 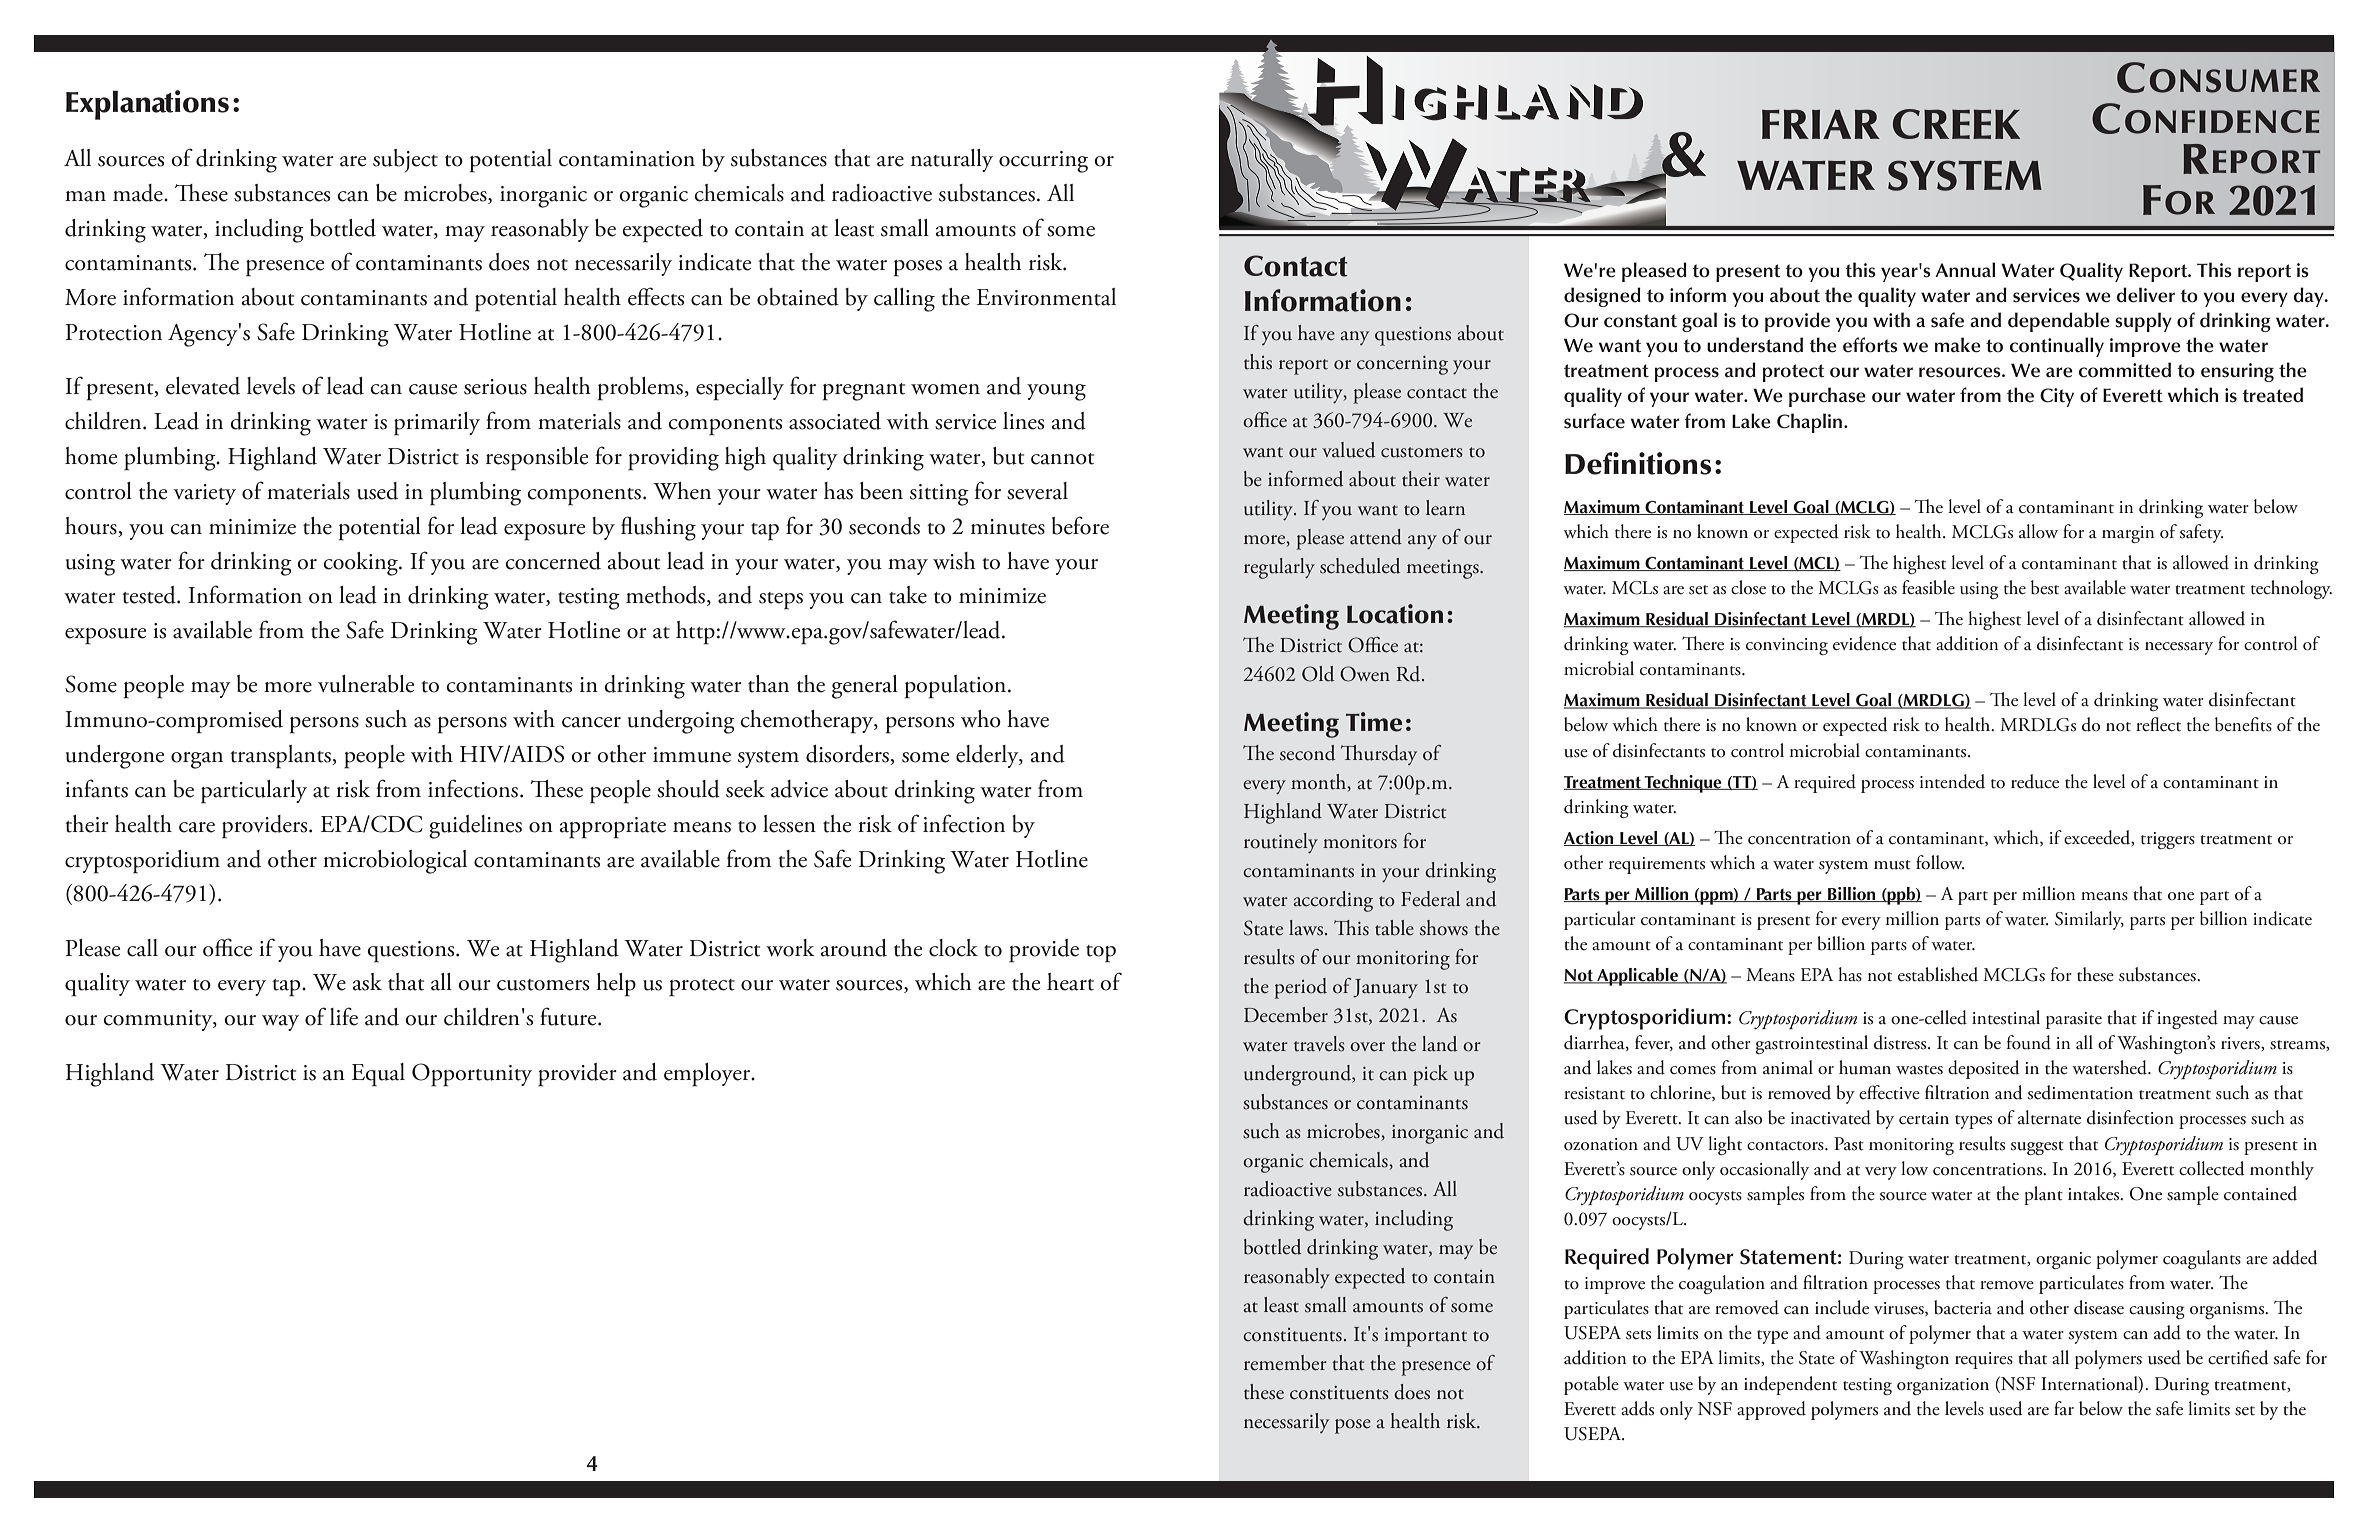 I want to click on CREEK, so click(x=1956, y=124).
